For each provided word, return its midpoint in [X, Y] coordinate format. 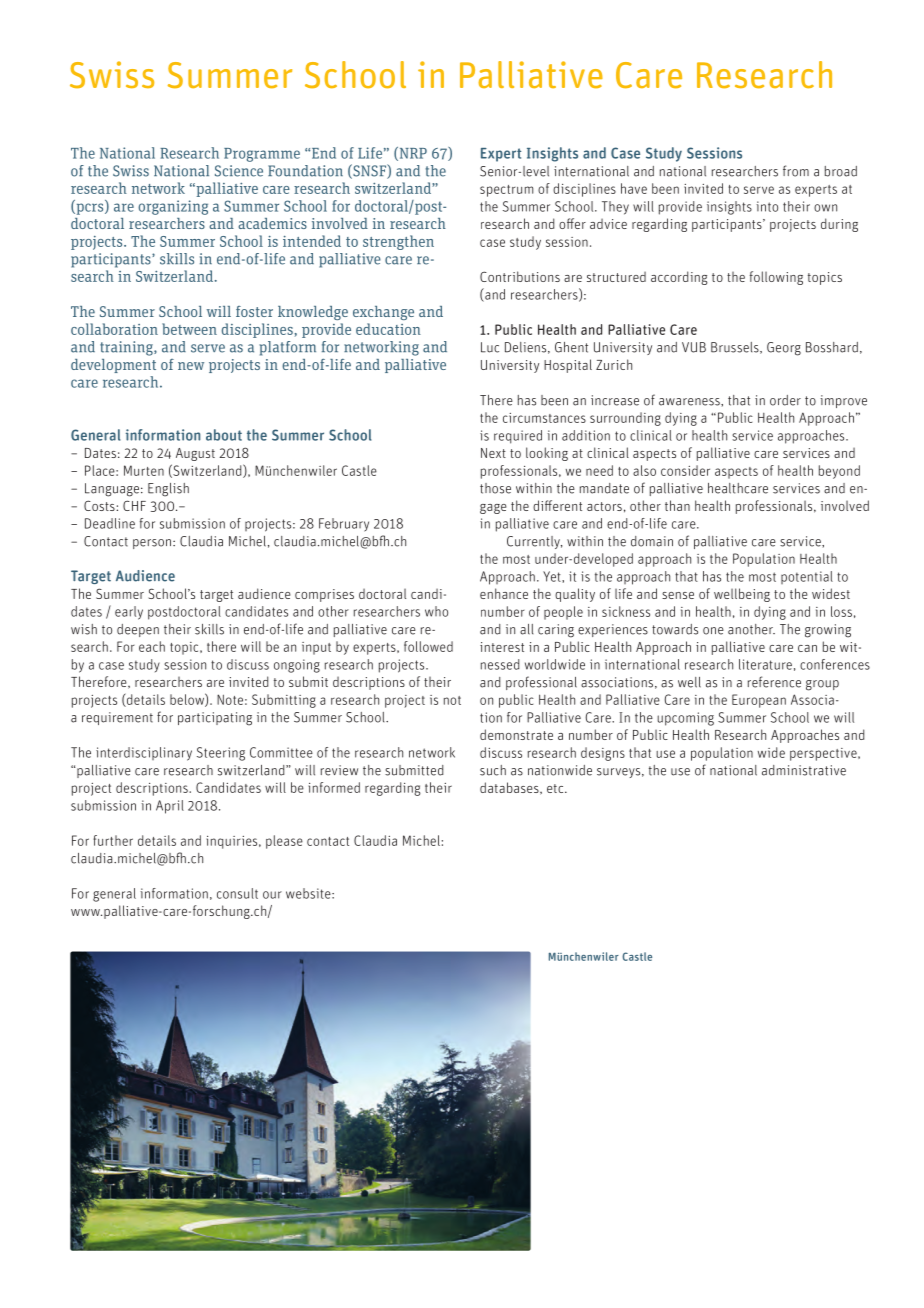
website [309, 893]
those [495, 488]
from [796, 171]
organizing [173, 207]
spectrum [506, 191]
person [153, 544]
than [677, 505]
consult [237, 893]
